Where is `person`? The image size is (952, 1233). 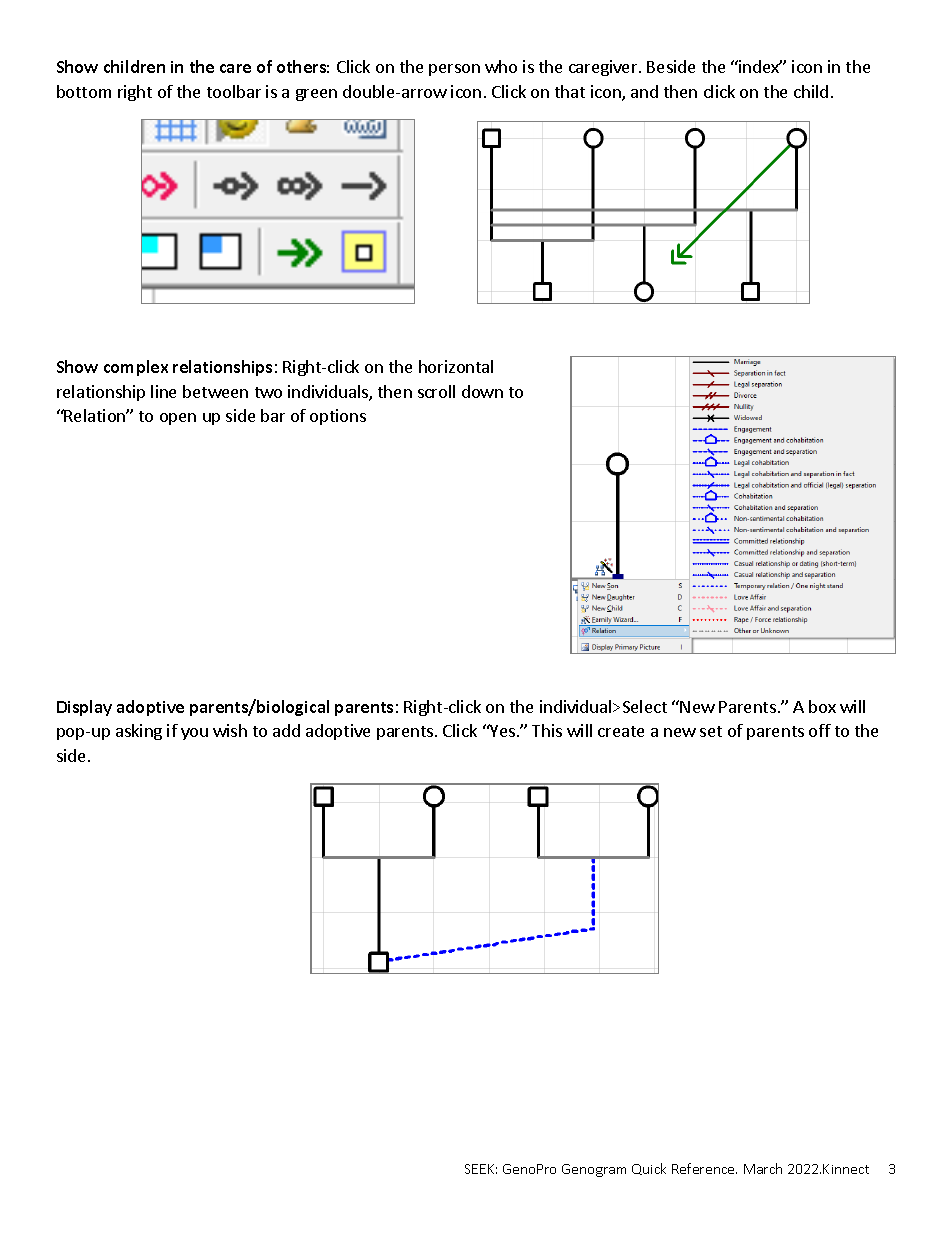 person is located at coordinates (454, 70).
